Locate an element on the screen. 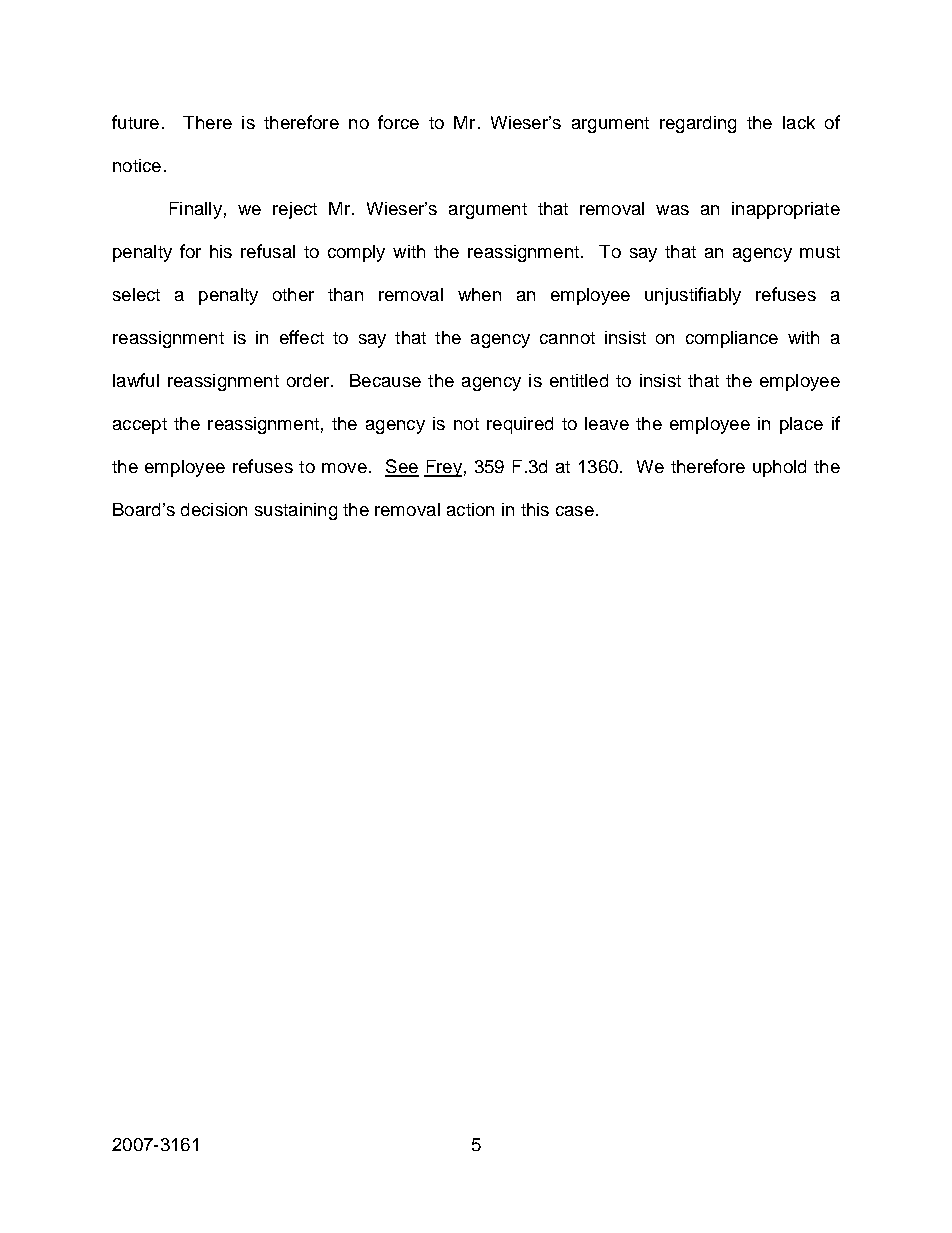 This screenshot has width=952, height=1233. compliance is located at coordinates (732, 339).
